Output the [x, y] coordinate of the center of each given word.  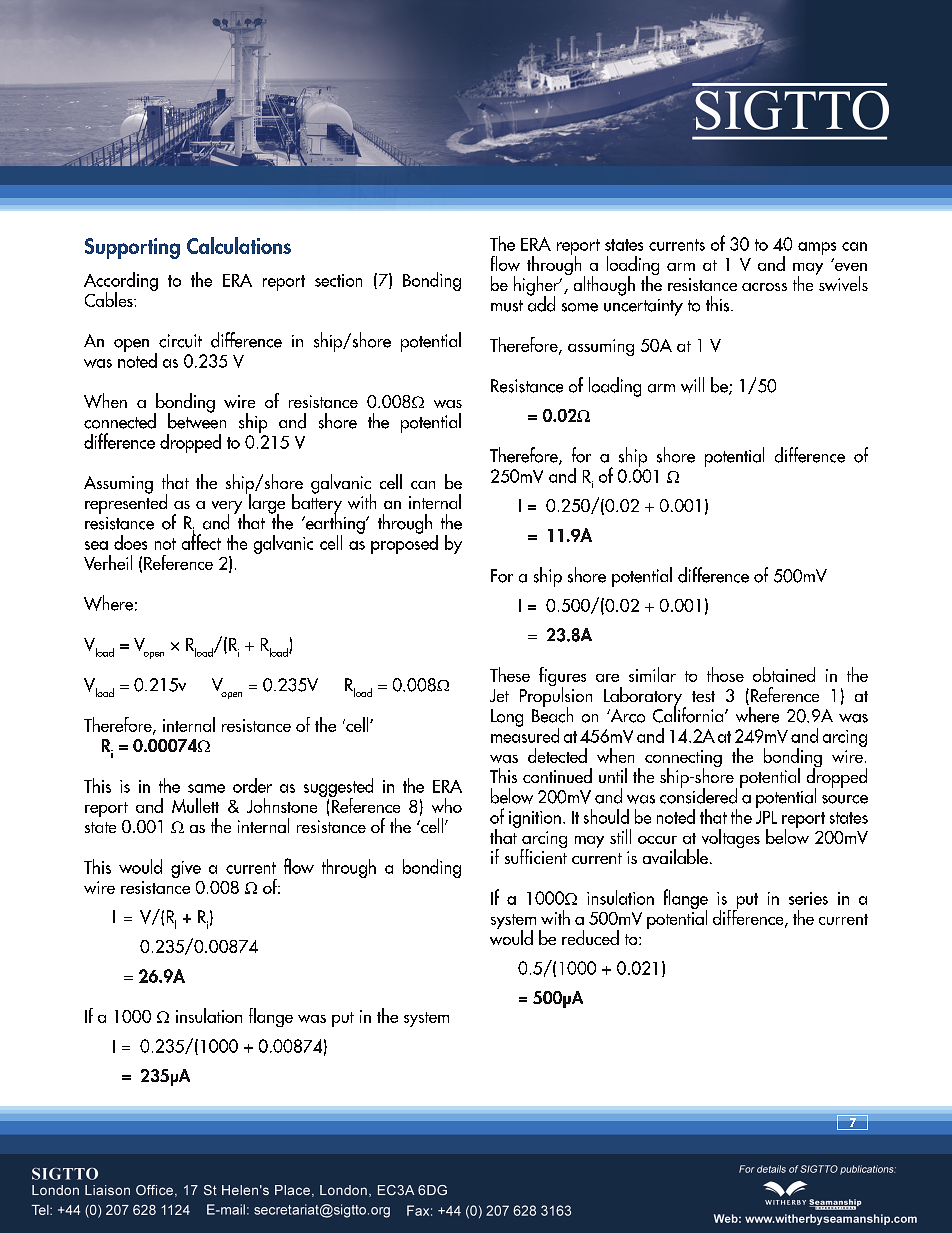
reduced [590, 937]
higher [537, 287]
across [764, 287]
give [186, 869]
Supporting [132, 248]
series [808, 898]
